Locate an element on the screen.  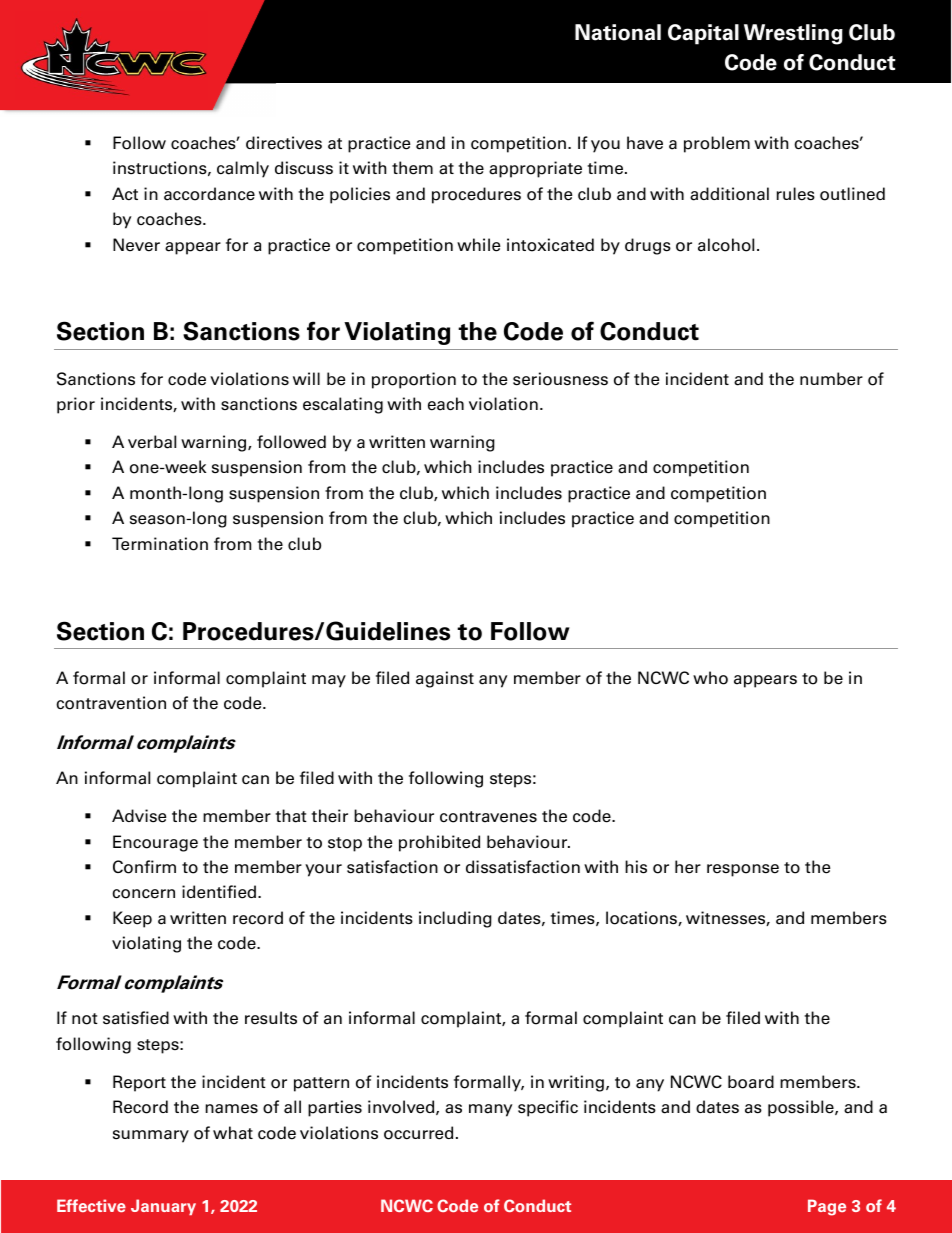
against is located at coordinates (445, 679).
